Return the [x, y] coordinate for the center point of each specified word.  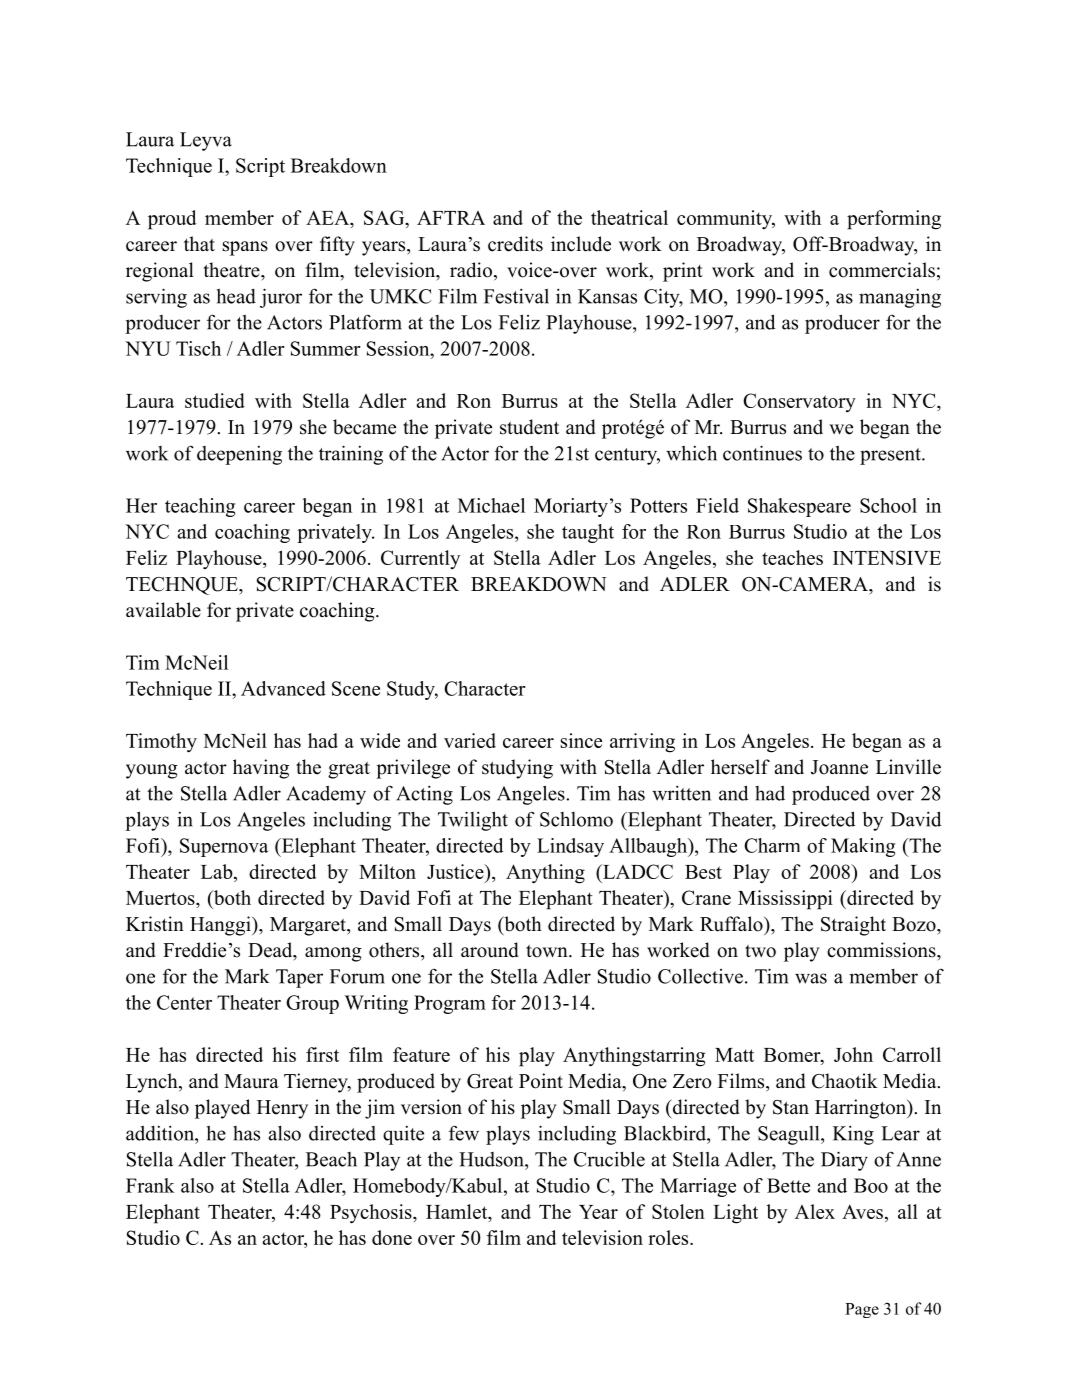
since [581, 740]
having [261, 769]
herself [740, 767]
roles [669, 1237]
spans [245, 248]
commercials [882, 270]
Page [862, 1310]
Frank [150, 1185]
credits [515, 244]
